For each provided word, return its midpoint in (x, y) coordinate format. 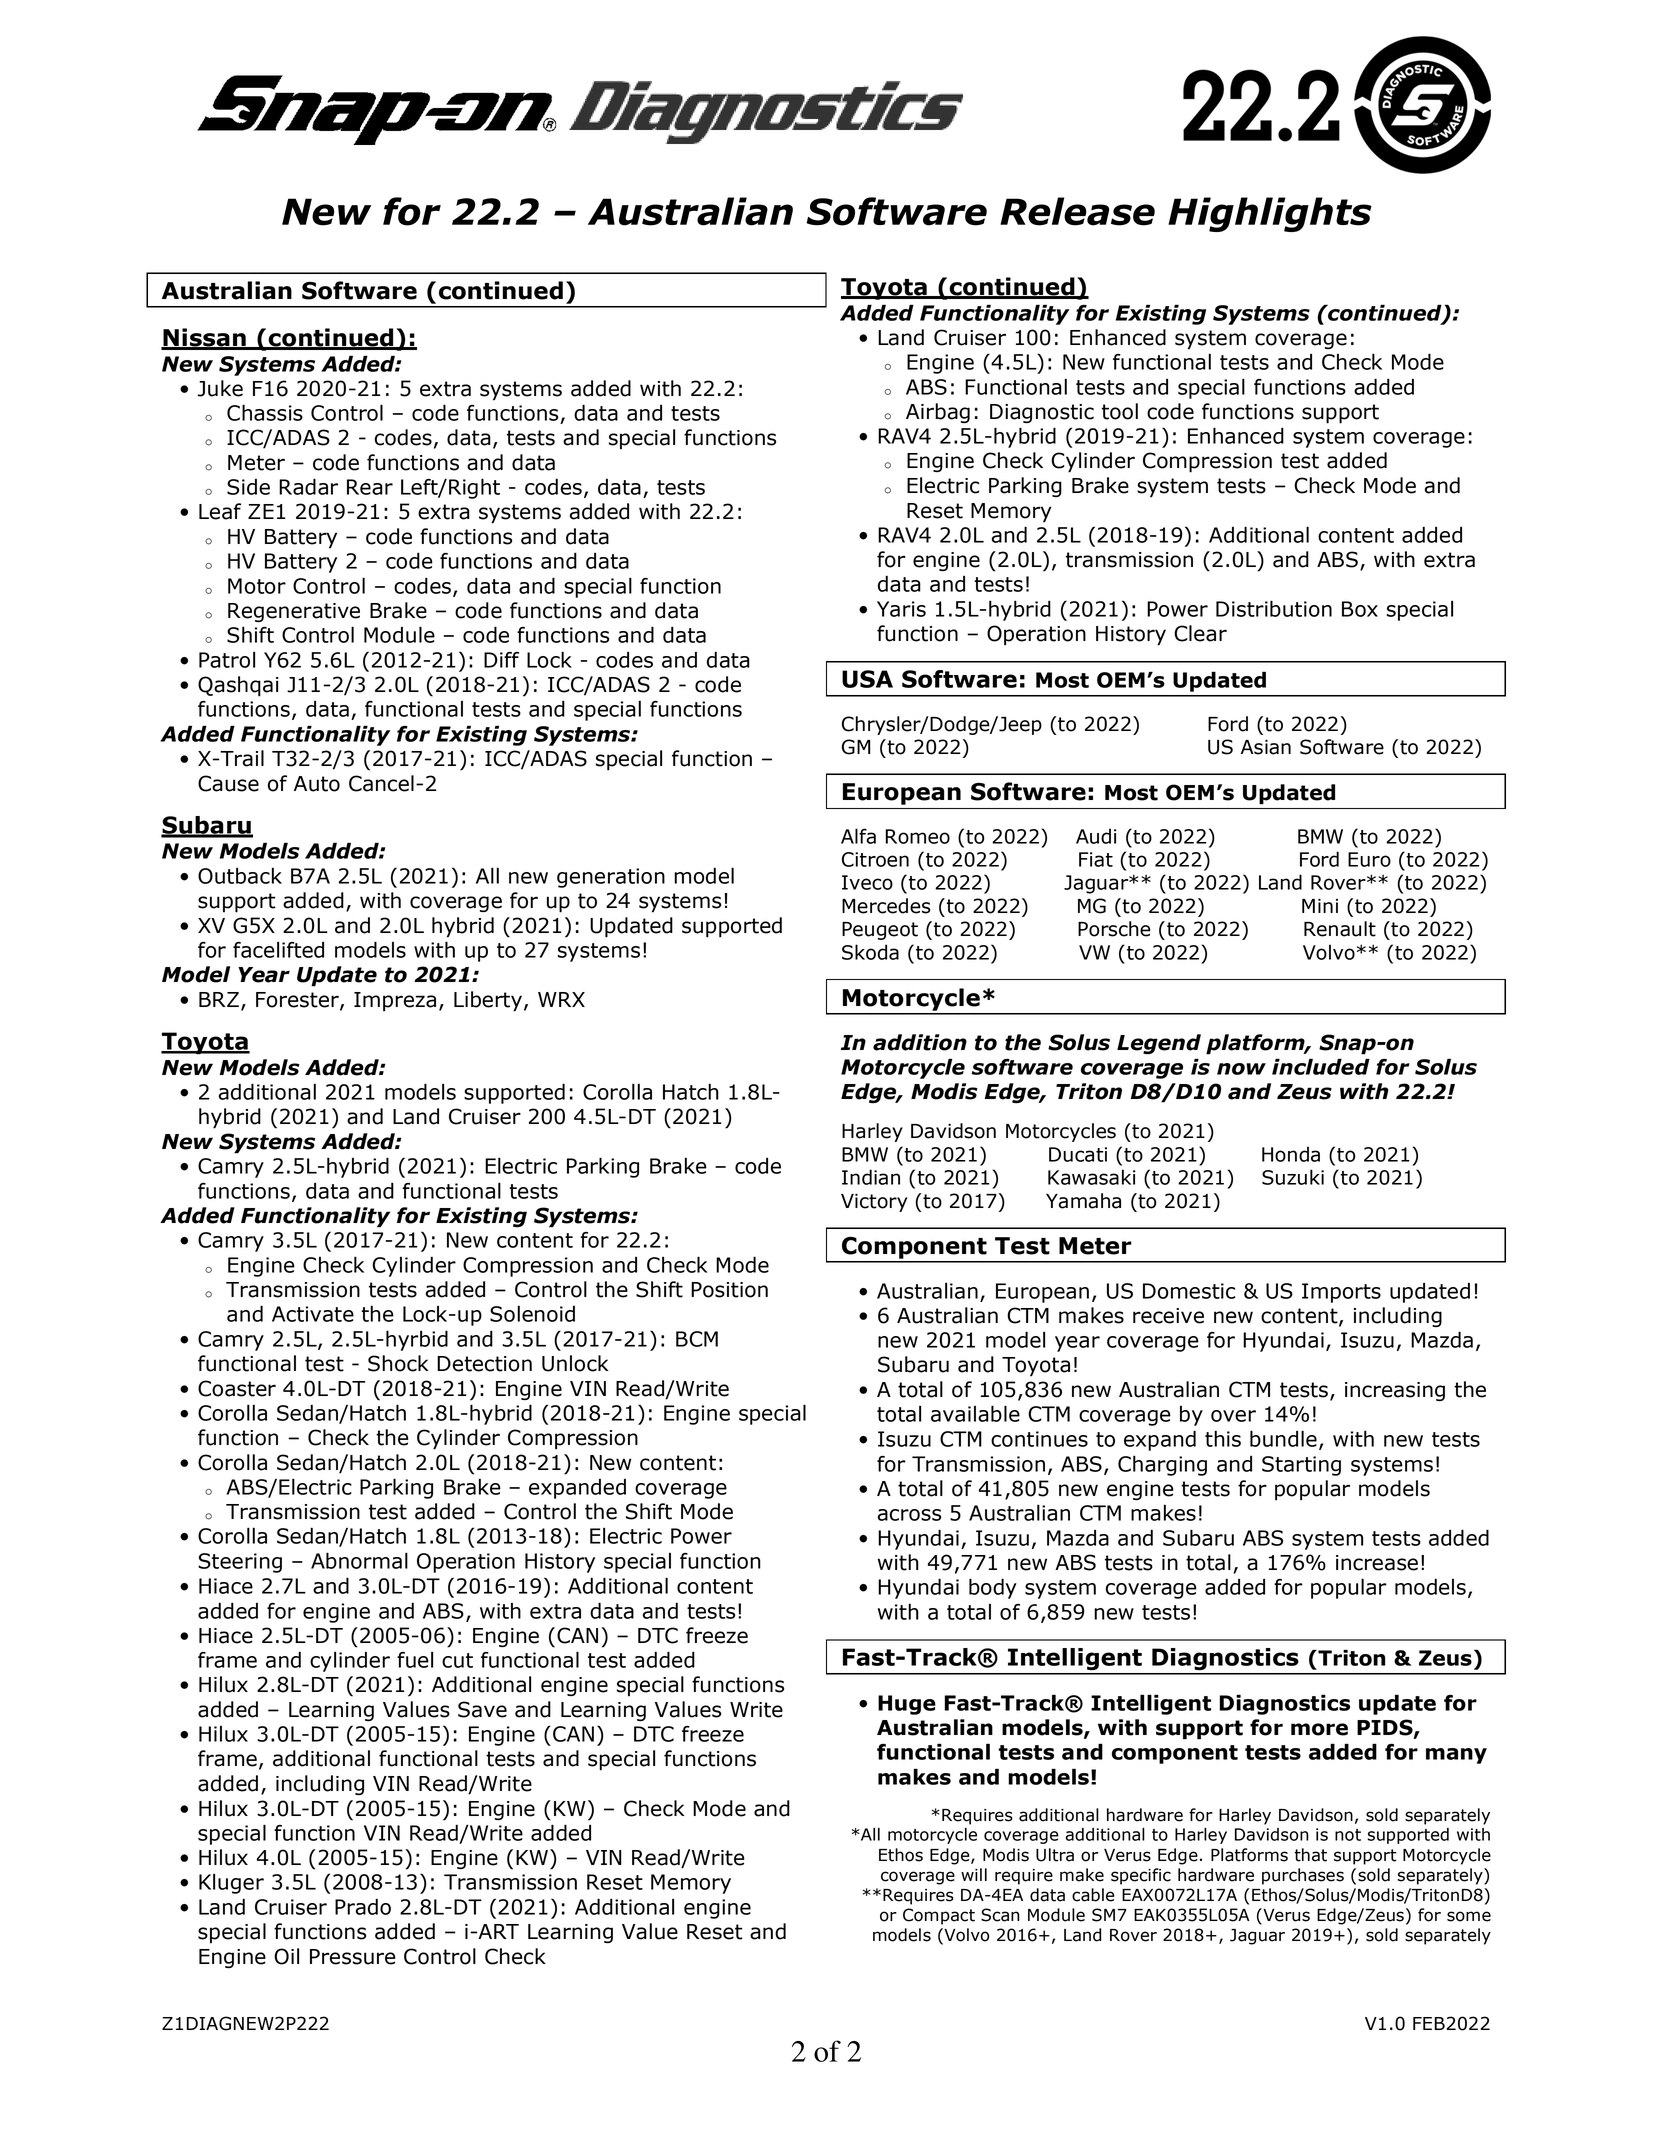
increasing (1395, 1391)
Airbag (938, 413)
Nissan (204, 338)
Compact (939, 1916)
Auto (317, 784)
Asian (1266, 747)
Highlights (1270, 214)
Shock (398, 1363)
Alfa (858, 836)
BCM (697, 1339)
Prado (363, 1906)
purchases (1303, 1876)
